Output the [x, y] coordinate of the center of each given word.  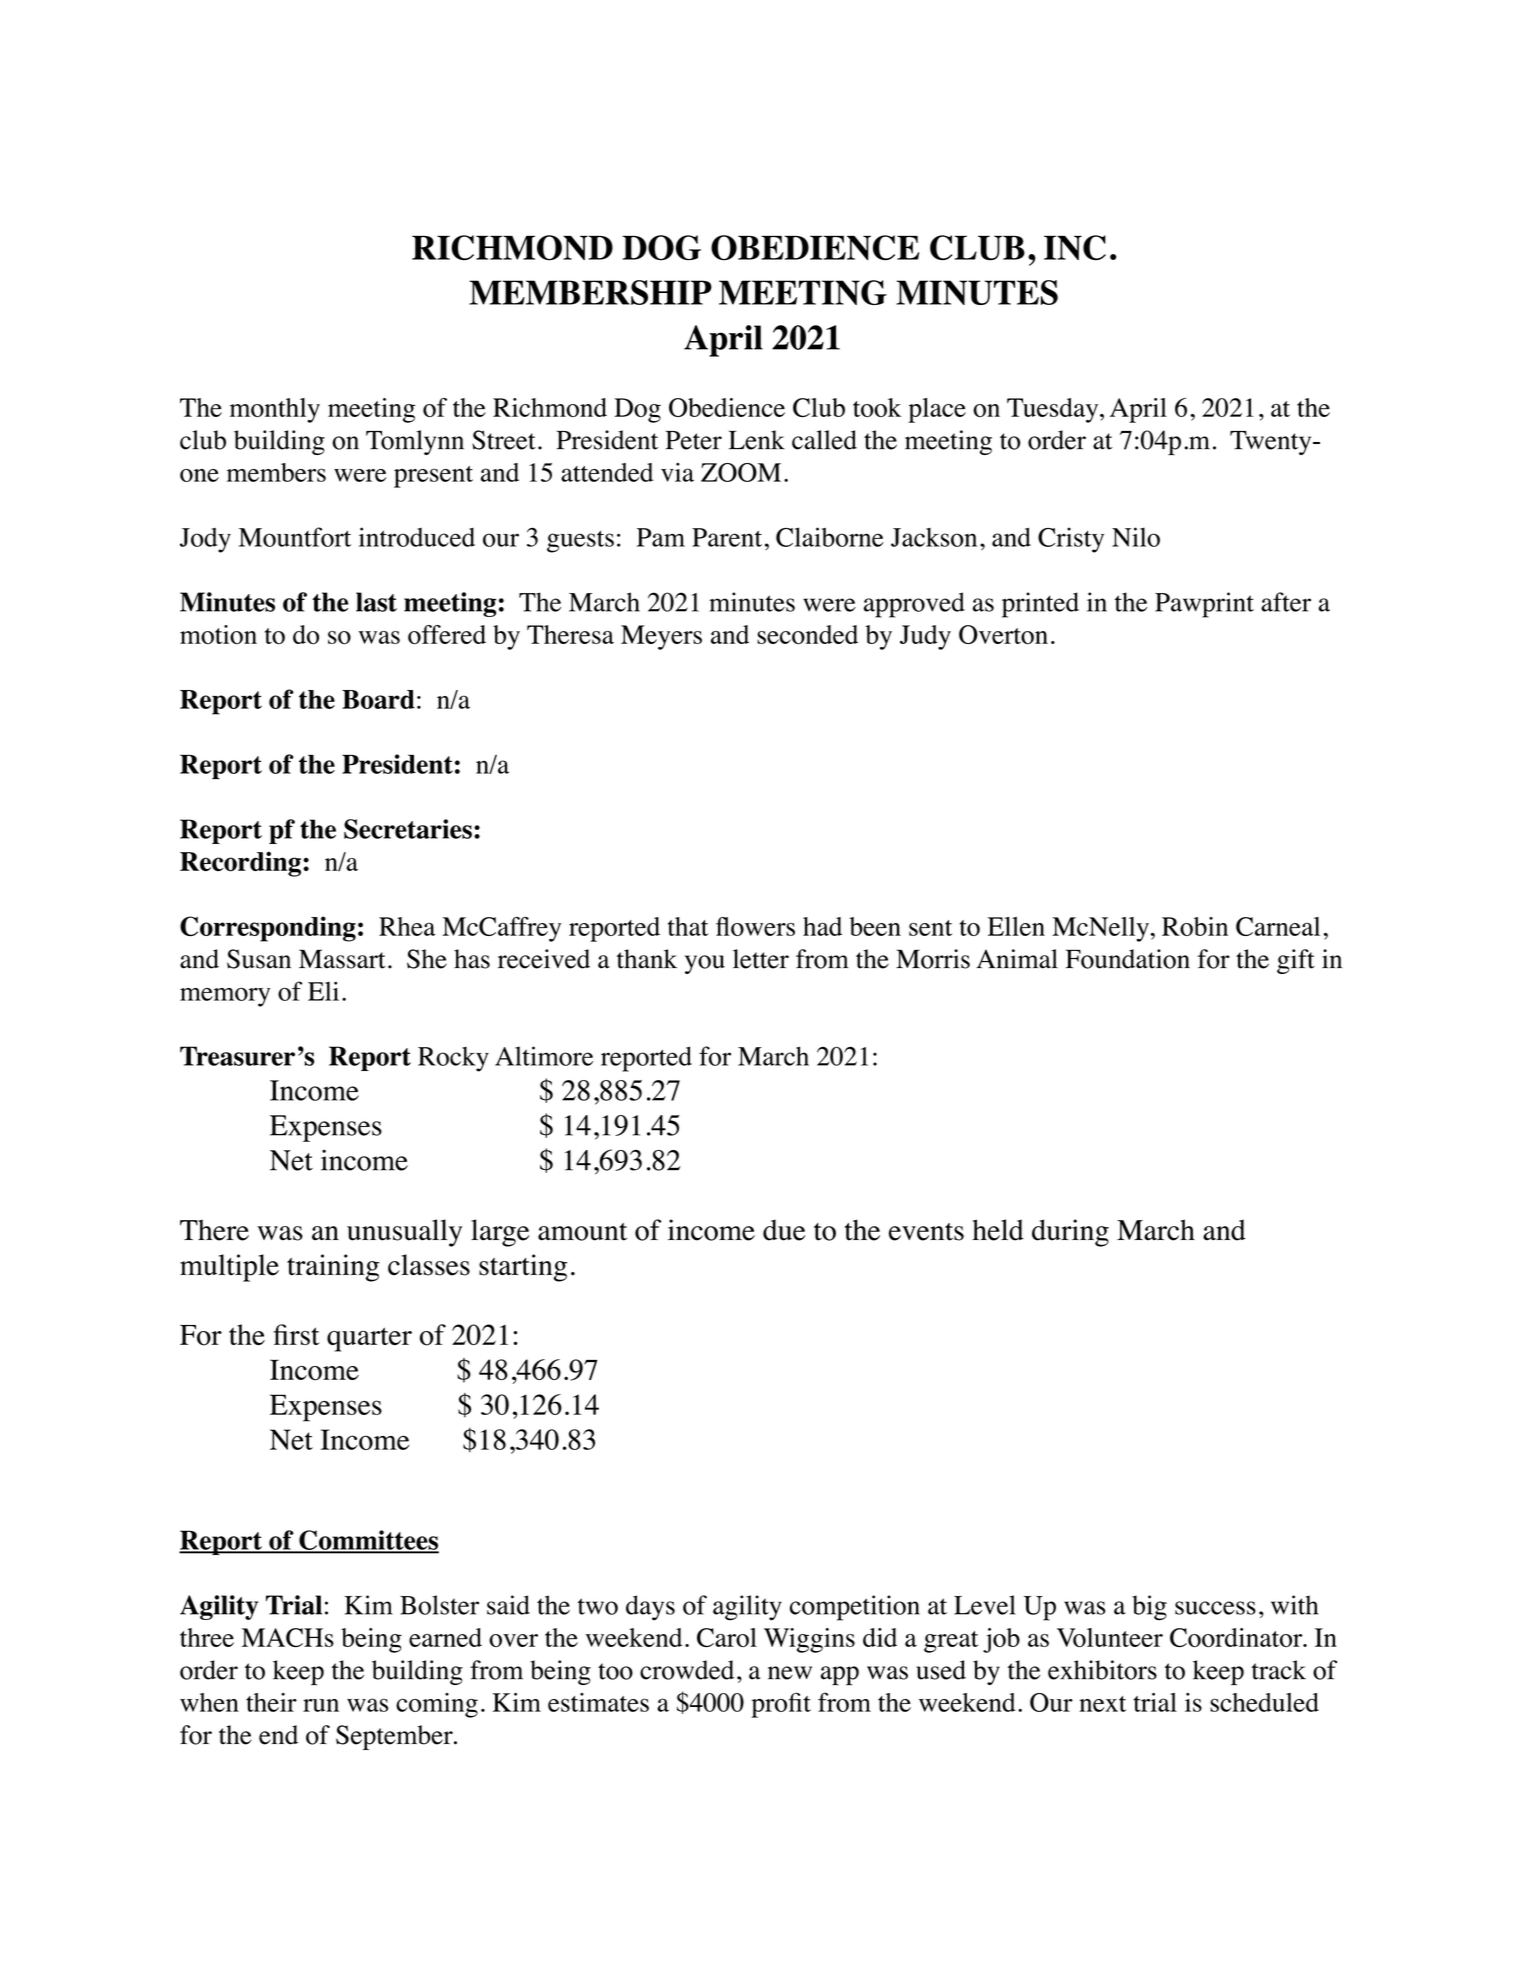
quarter [369, 1339]
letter [761, 959]
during [1070, 1233]
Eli [323, 991]
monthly [275, 410]
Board [378, 699]
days [650, 1608]
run [321, 1705]
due [784, 1230]
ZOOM [741, 472]
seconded [807, 635]
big [1149, 1608]
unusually [404, 1233]
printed [1040, 605]
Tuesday [1054, 410]
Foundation [1128, 959]
